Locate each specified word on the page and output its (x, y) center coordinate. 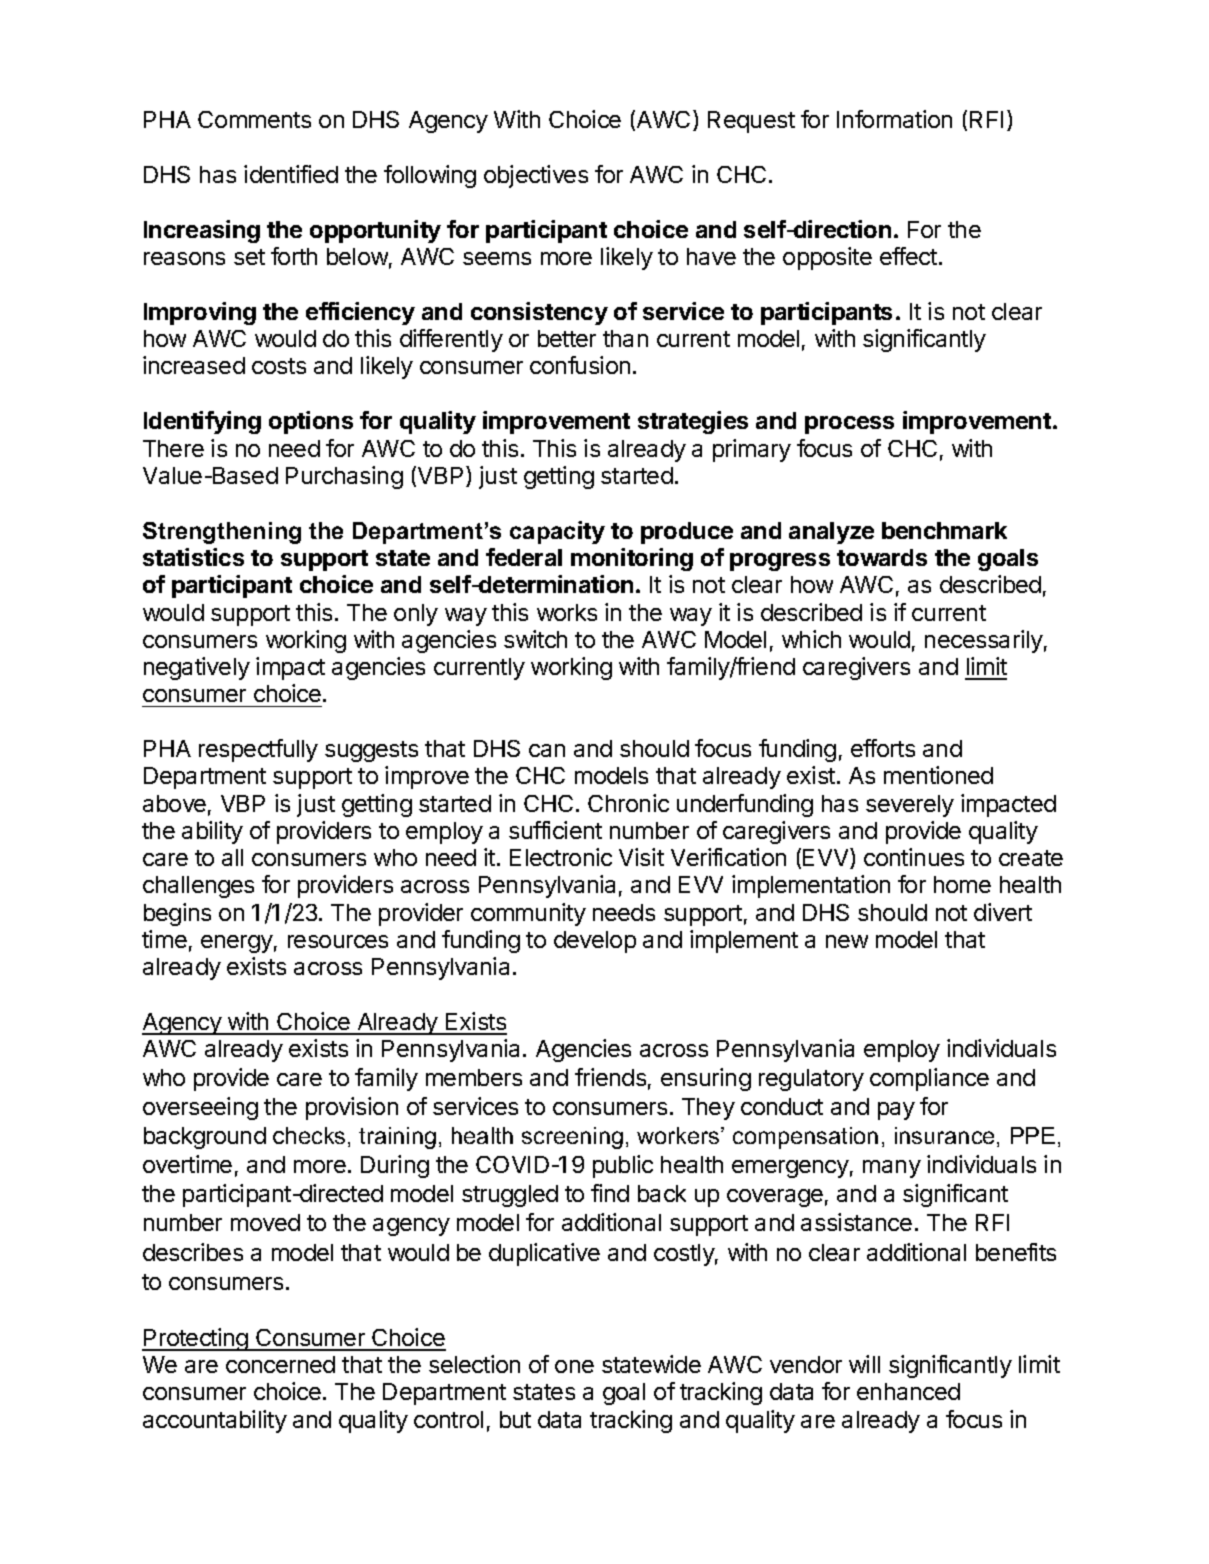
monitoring (632, 559)
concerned (280, 1364)
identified (291, 174)
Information (894, 119)
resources (338, 941)
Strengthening (222, 533)
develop (595, 942)
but (515, 1419)
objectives (536, 176)
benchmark (944, 530)
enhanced (908, 1391)
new (847, 941)
